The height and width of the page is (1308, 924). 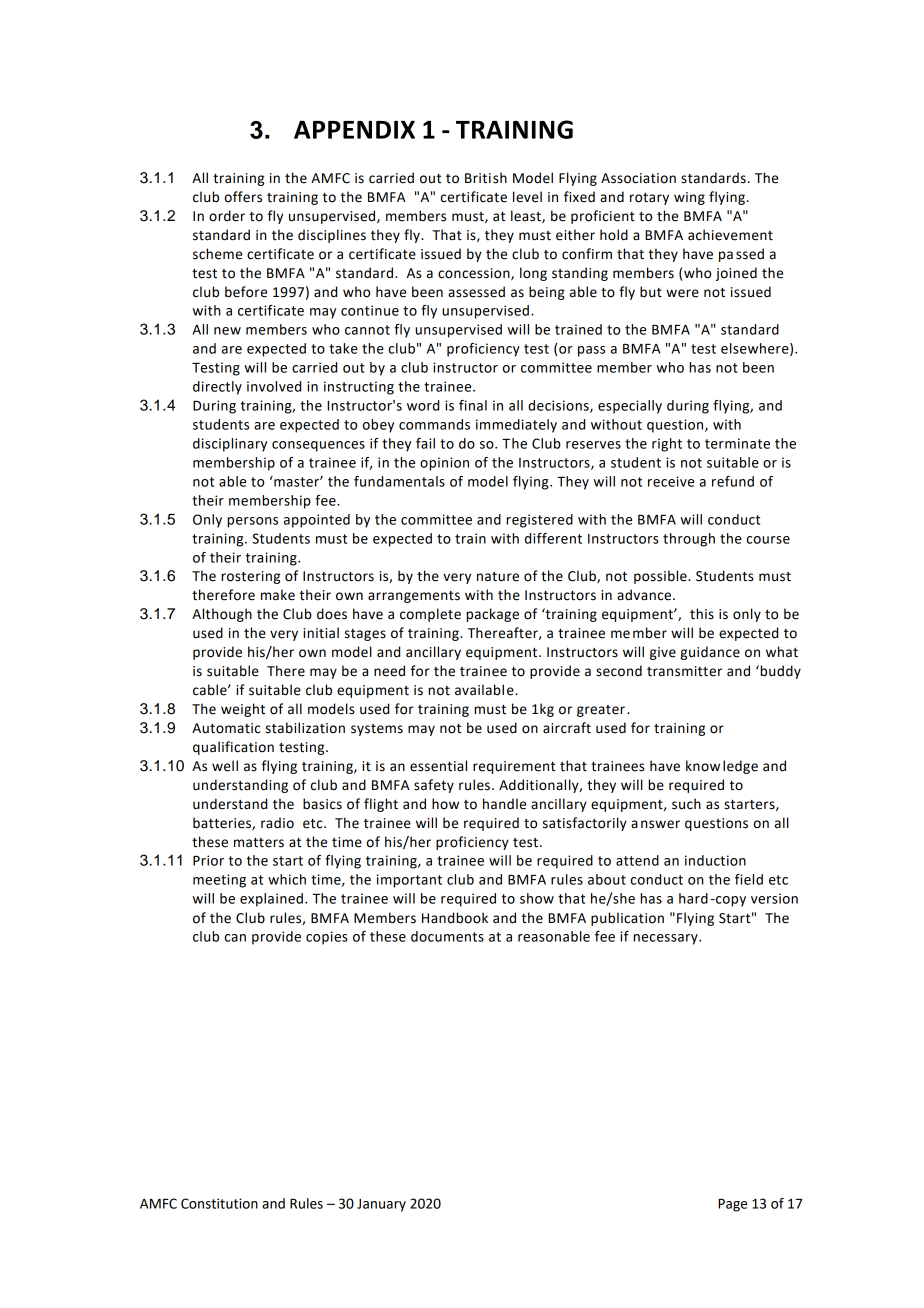 I want to click on handle, so click(x=504, y=804).
